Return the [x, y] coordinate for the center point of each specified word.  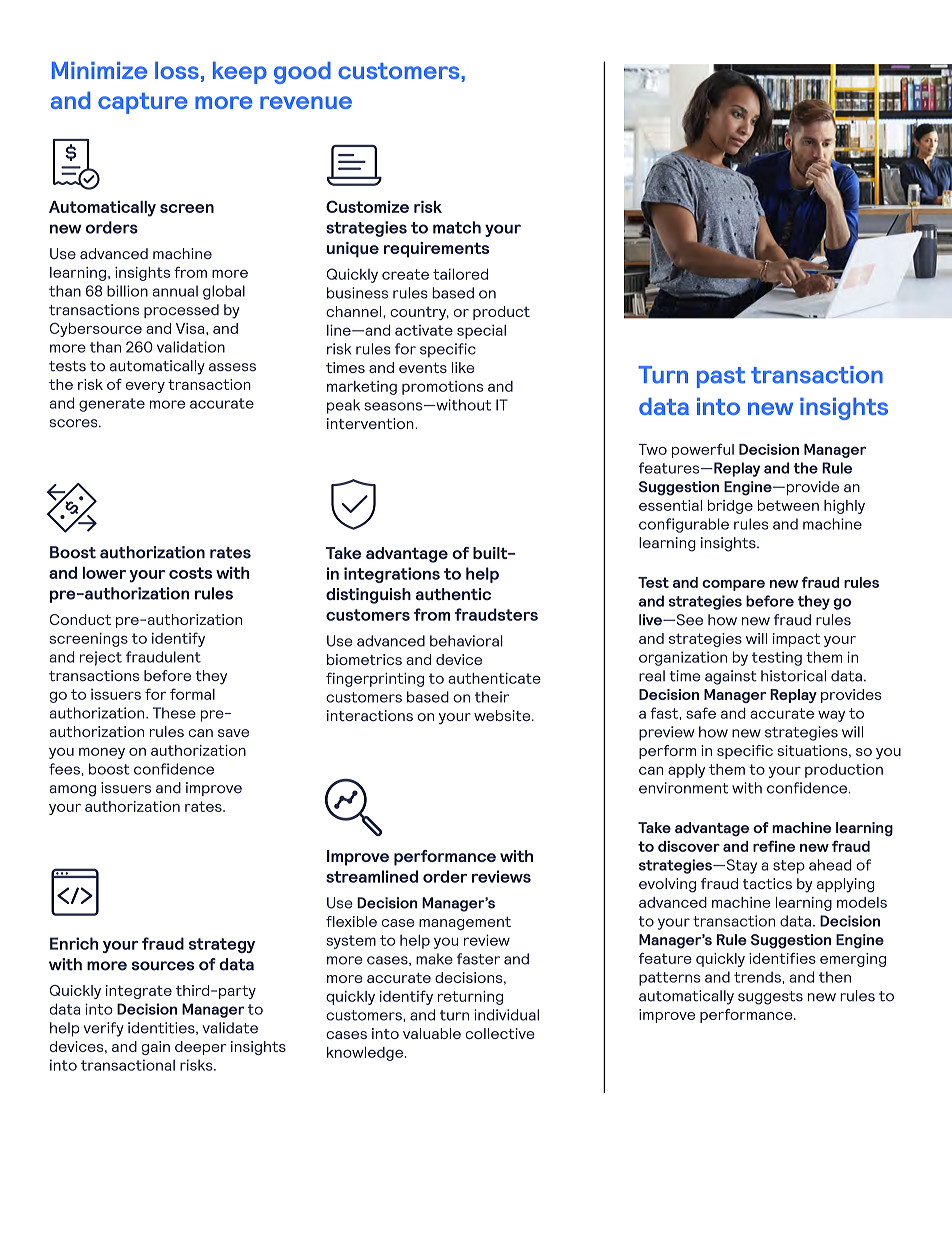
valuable [432, 1033]
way [831, 716]
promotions [442, 388]
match [457, 227]
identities [162, 1028]
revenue [306, 102]
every [145, 387]
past [721, 377]
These [174, 713]
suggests [770, 998]
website [503, 715]
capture [142, 103]
